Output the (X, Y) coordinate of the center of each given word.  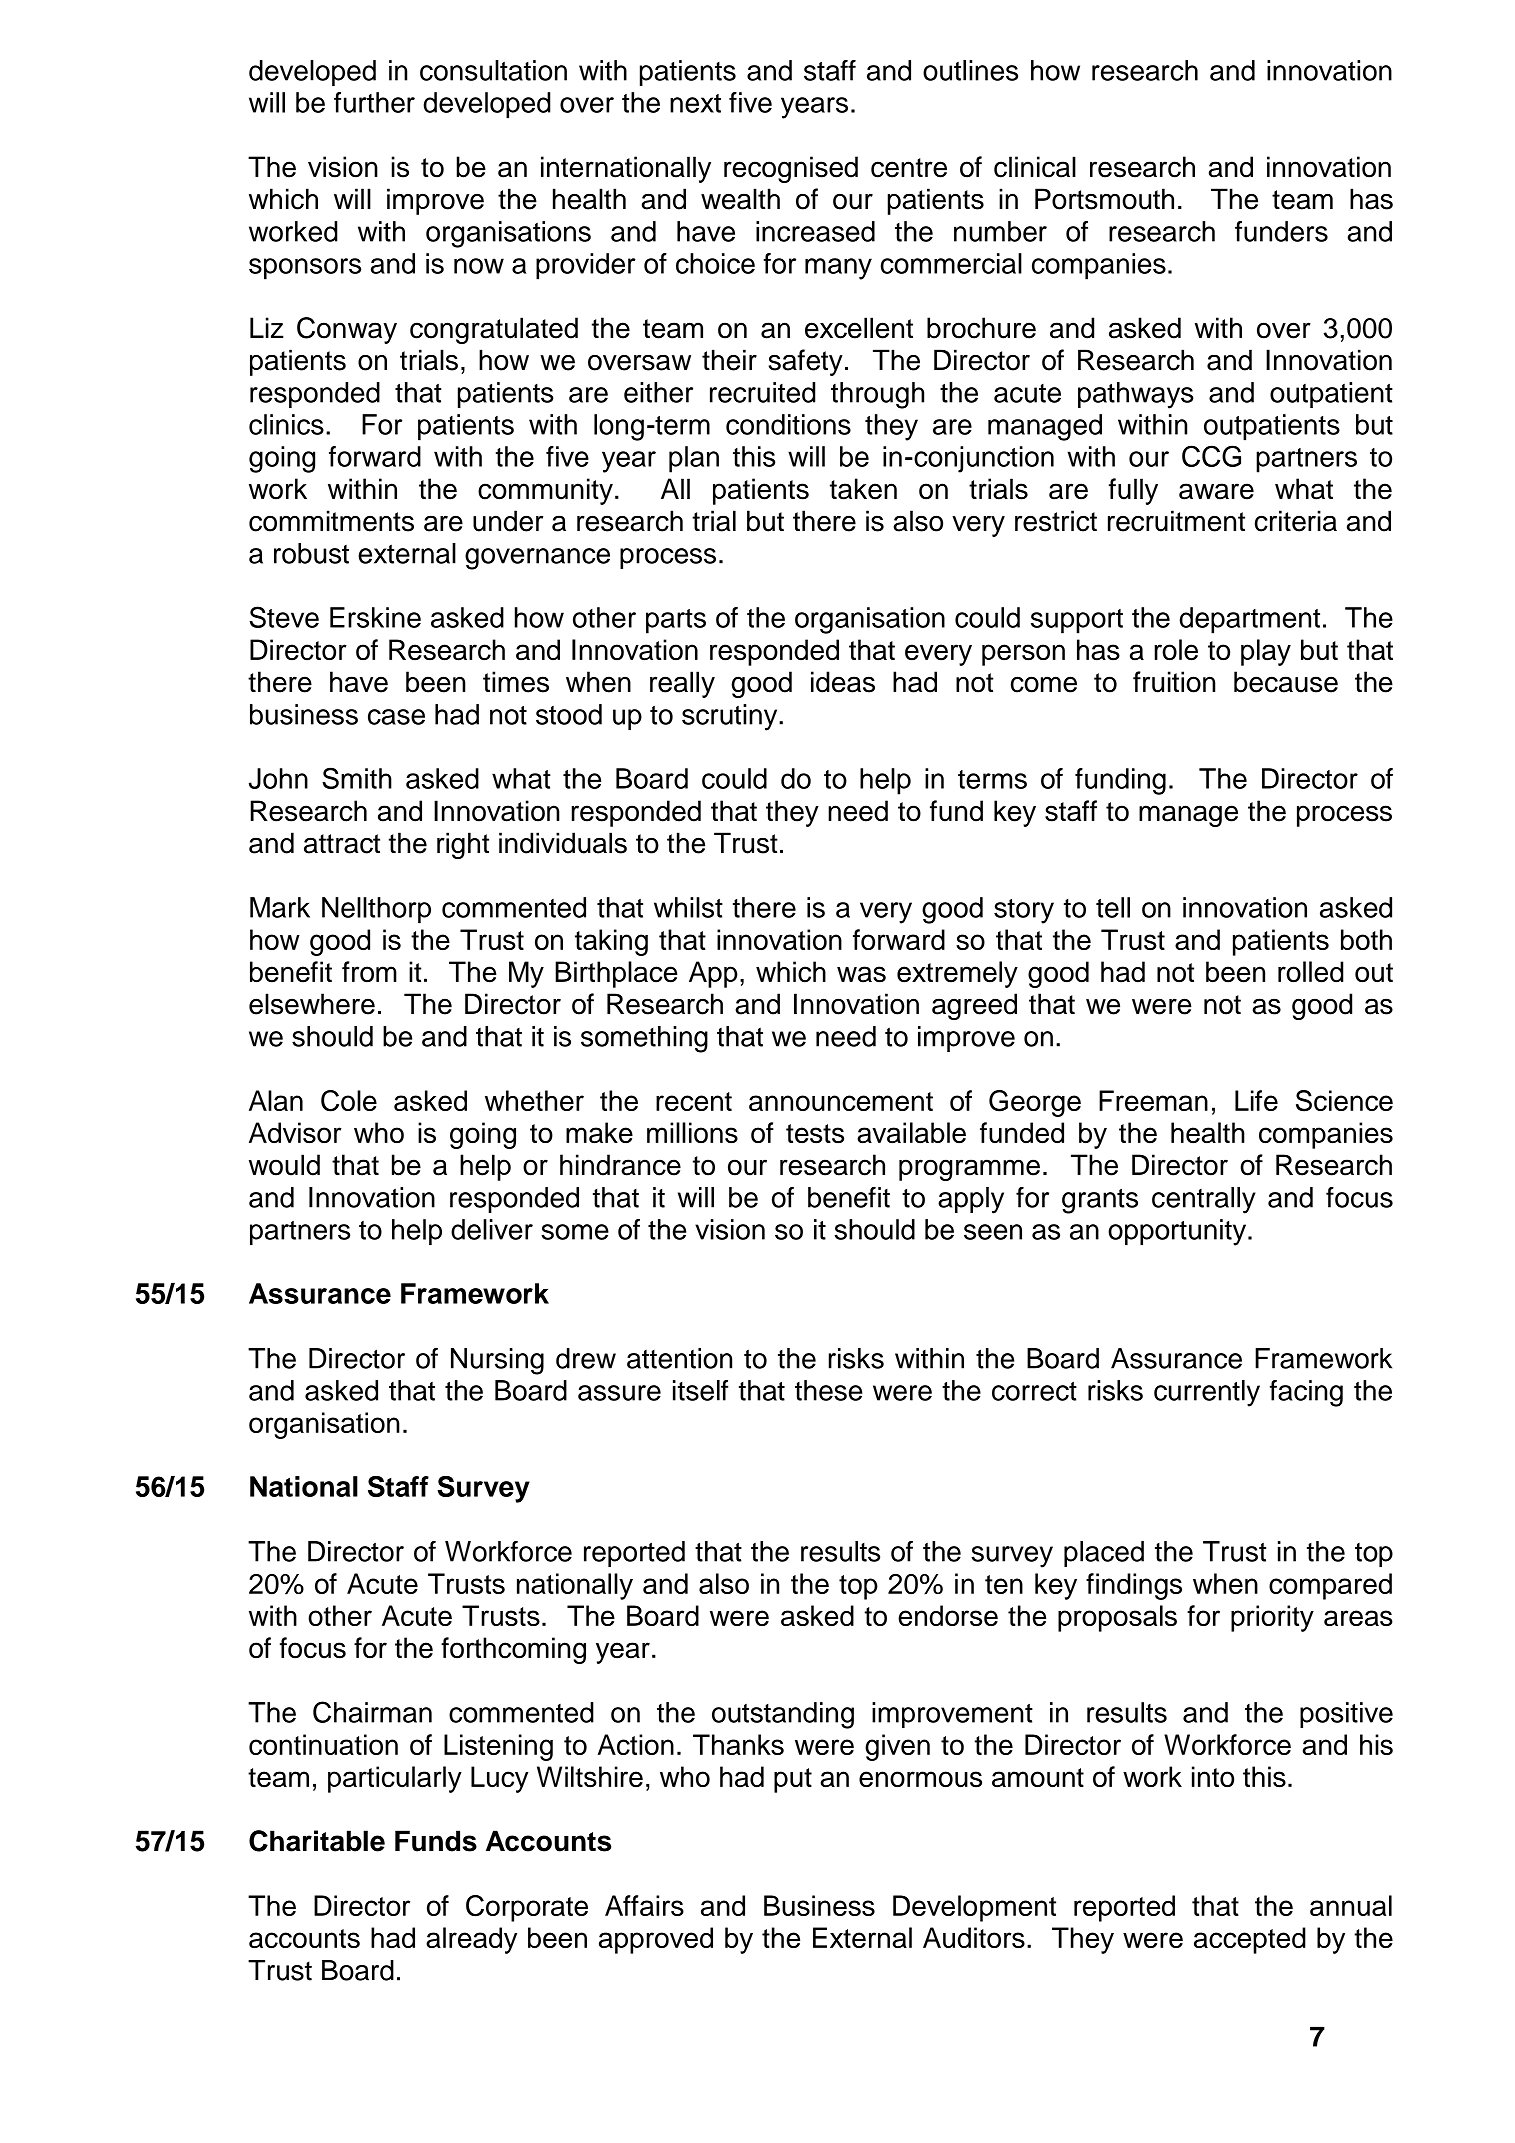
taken (863, 489)
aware (1216, 491)
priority (1272, 1618)
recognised (791, 169)
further (374, 102)
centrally (1204, 1200)
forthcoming (513, 1650)
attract (342, 844)
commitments (331, 521)
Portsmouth (1104, 199)
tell (1113, 907)
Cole (349, 1101)
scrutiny (731, 717)
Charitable (317, 1841)
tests (815, 1134)
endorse (948, 1615)
